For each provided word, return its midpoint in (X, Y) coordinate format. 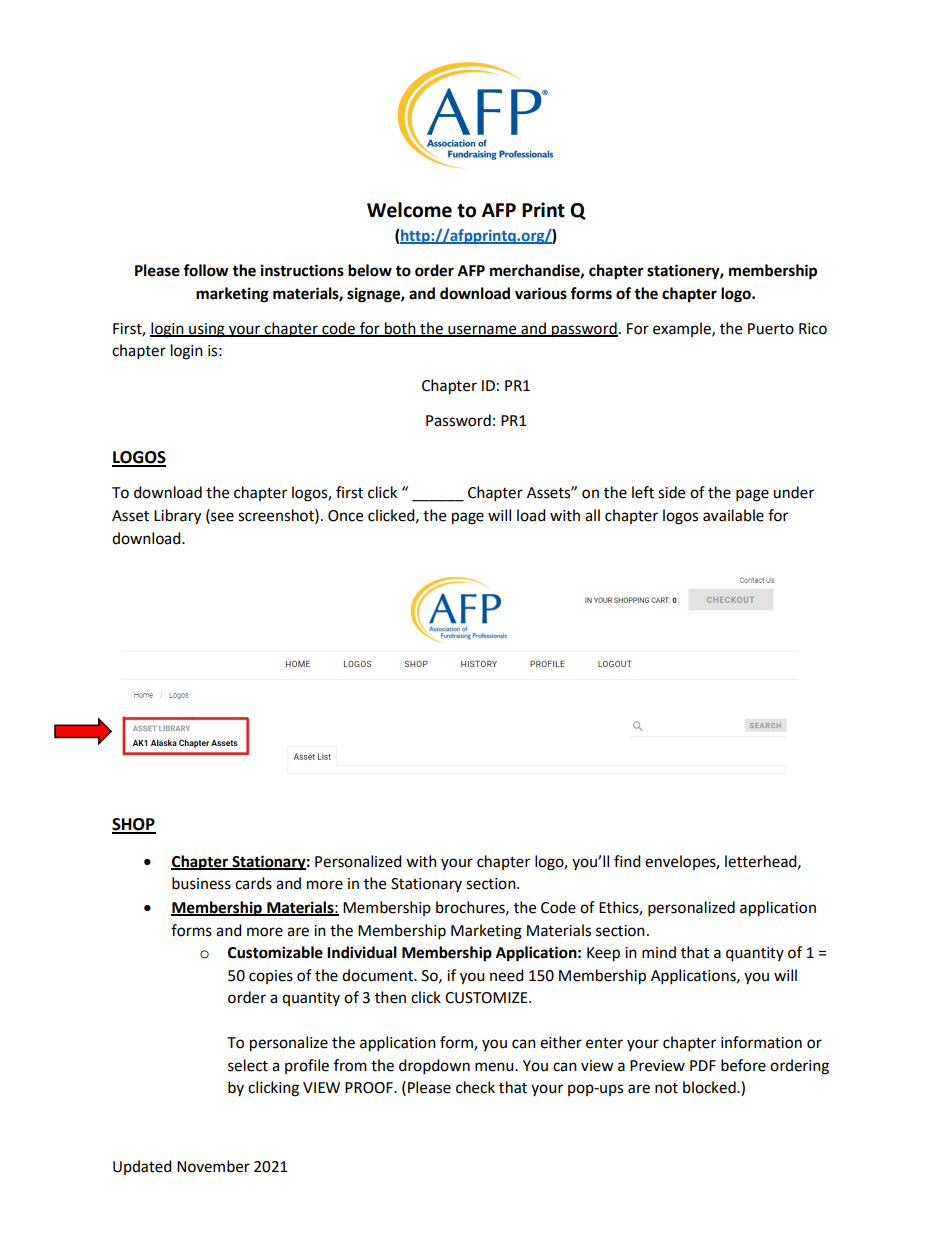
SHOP (134, 825)
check (475, 1087)
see (221, 517)
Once (345, 516)
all (592, 515)
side (671, 492)
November (213, 1166)
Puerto (771, 329)
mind (659, 952)
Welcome (409, 210)
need (507, 975)
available (733, 515)
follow (206, 270)
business (201, 883)
